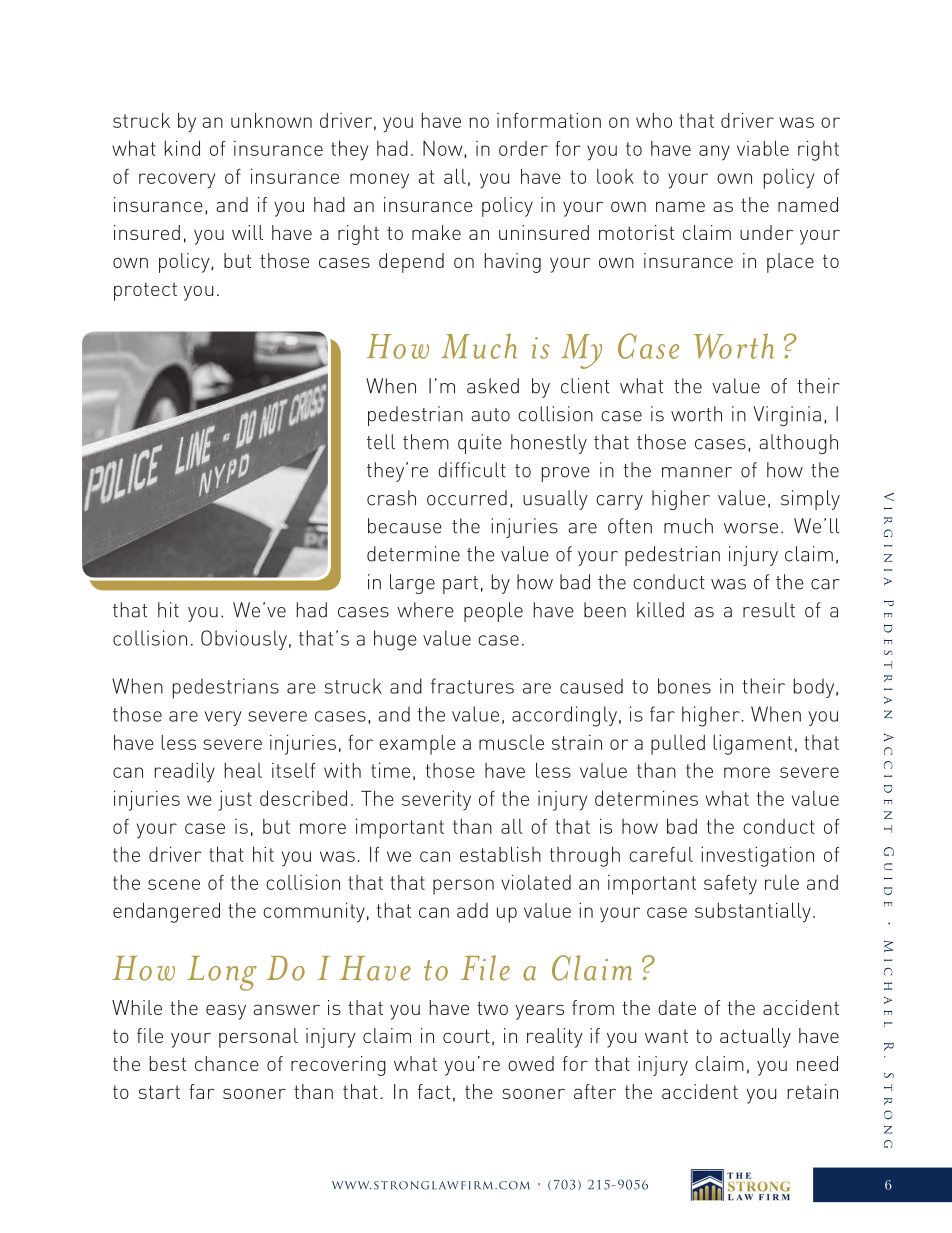  I want to click on court, so click(466, 1036).
